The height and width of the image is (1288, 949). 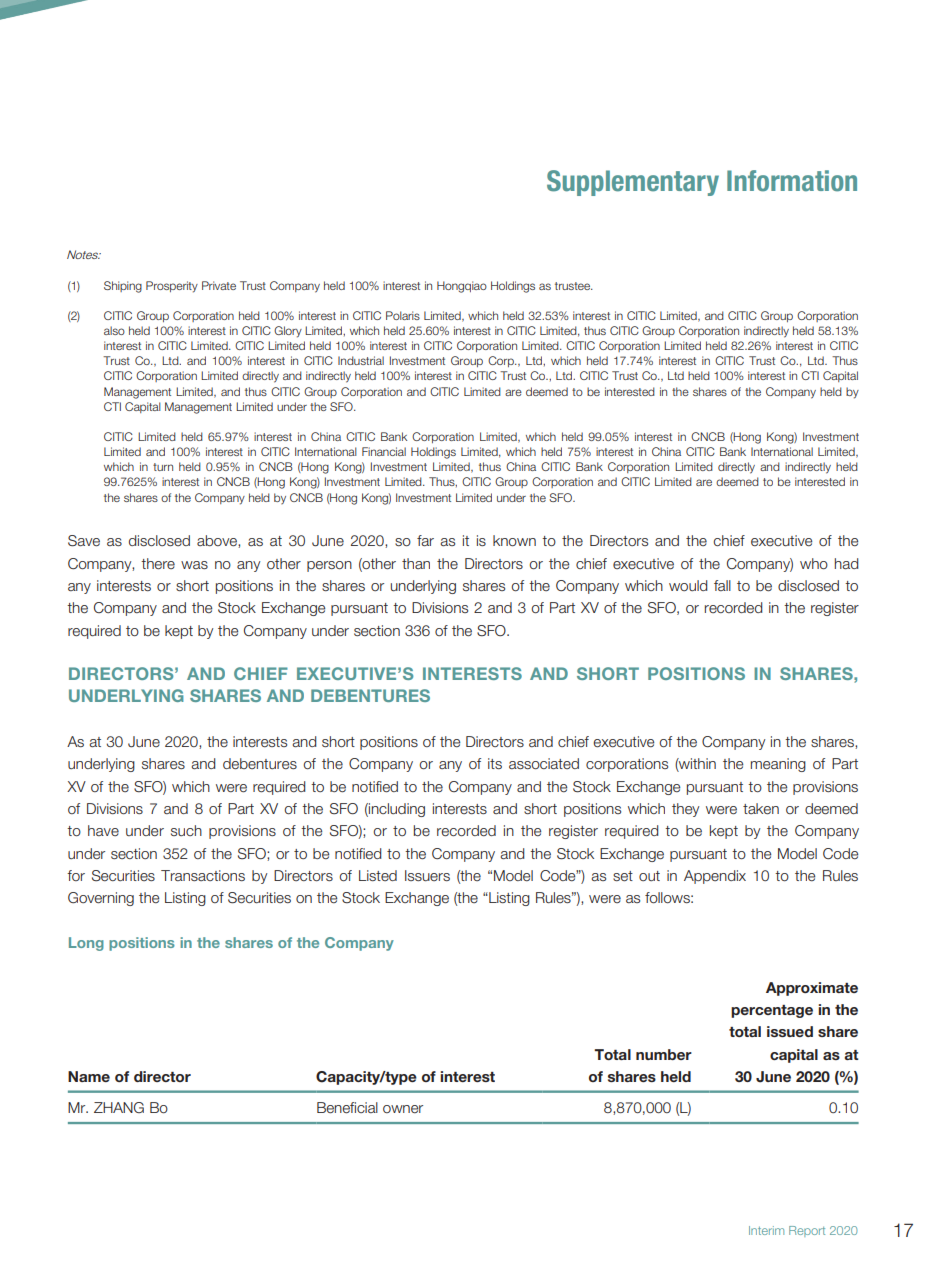 I want to click on ZHANG, so click(x=119, y=1107).
